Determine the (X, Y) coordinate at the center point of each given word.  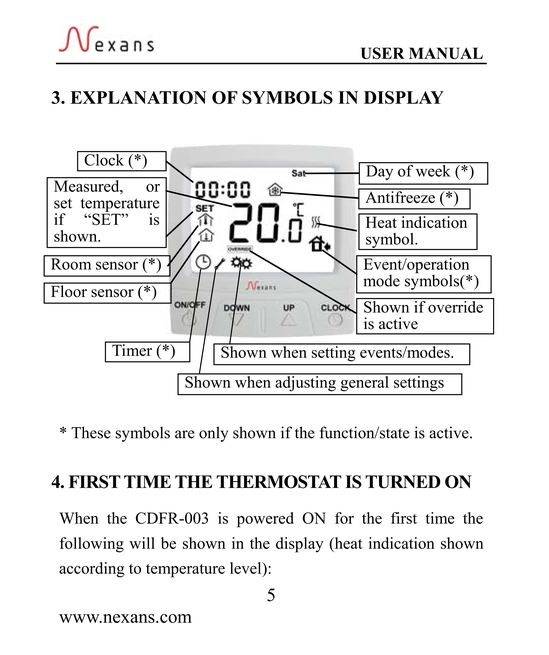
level (247, 569)
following (92, 545)
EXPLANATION (139, 97)
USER (382, 53)
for (344, 518)
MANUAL (446, 53)
